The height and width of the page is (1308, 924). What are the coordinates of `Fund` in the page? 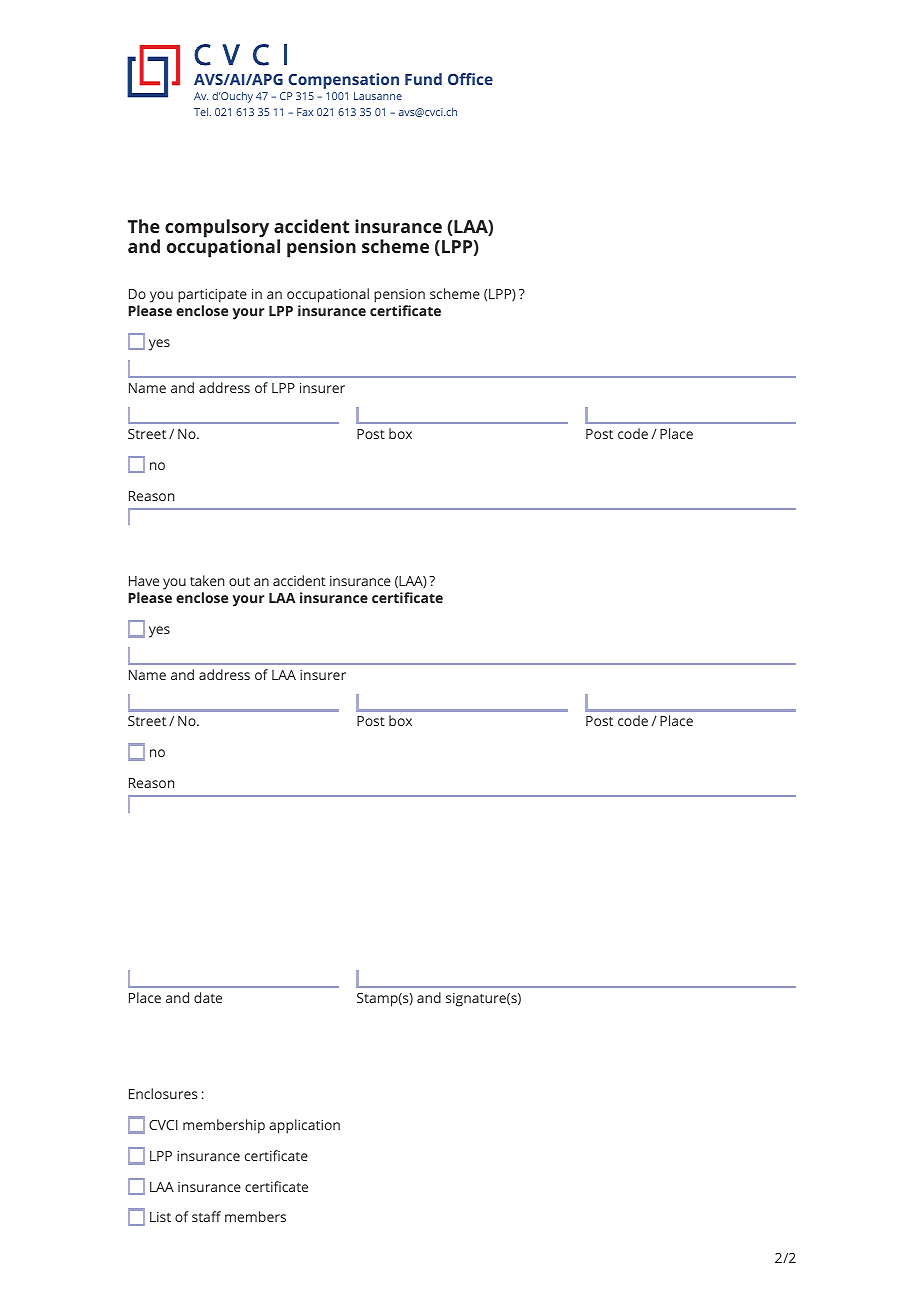 It's located at (423, 79).
